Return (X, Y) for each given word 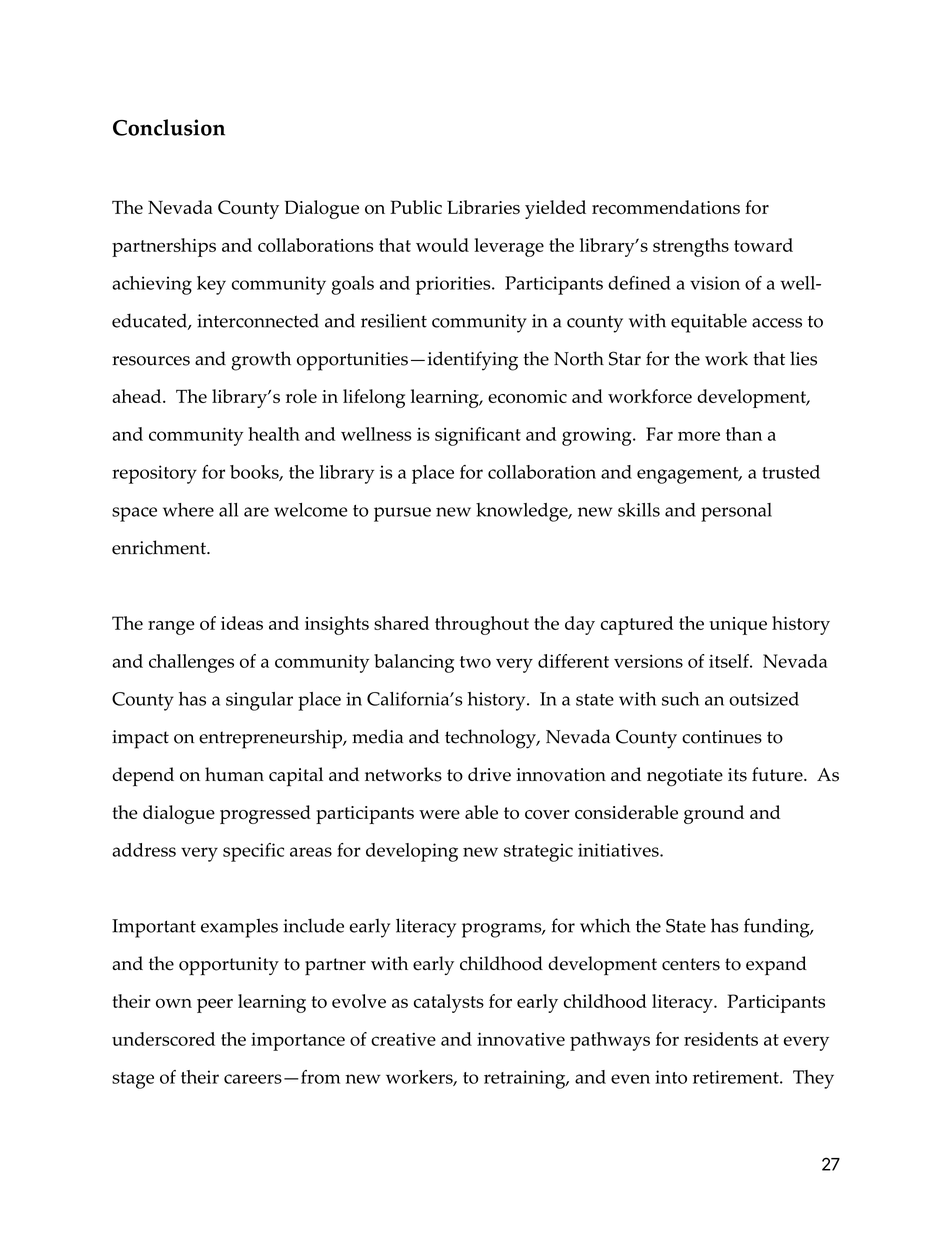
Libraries (483, 207)
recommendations (666, 207)
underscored (163, 1039)
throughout (482, 625)
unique (738, 626)
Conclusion (169, 127)
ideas (242, 623)
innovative (521, 1039)
